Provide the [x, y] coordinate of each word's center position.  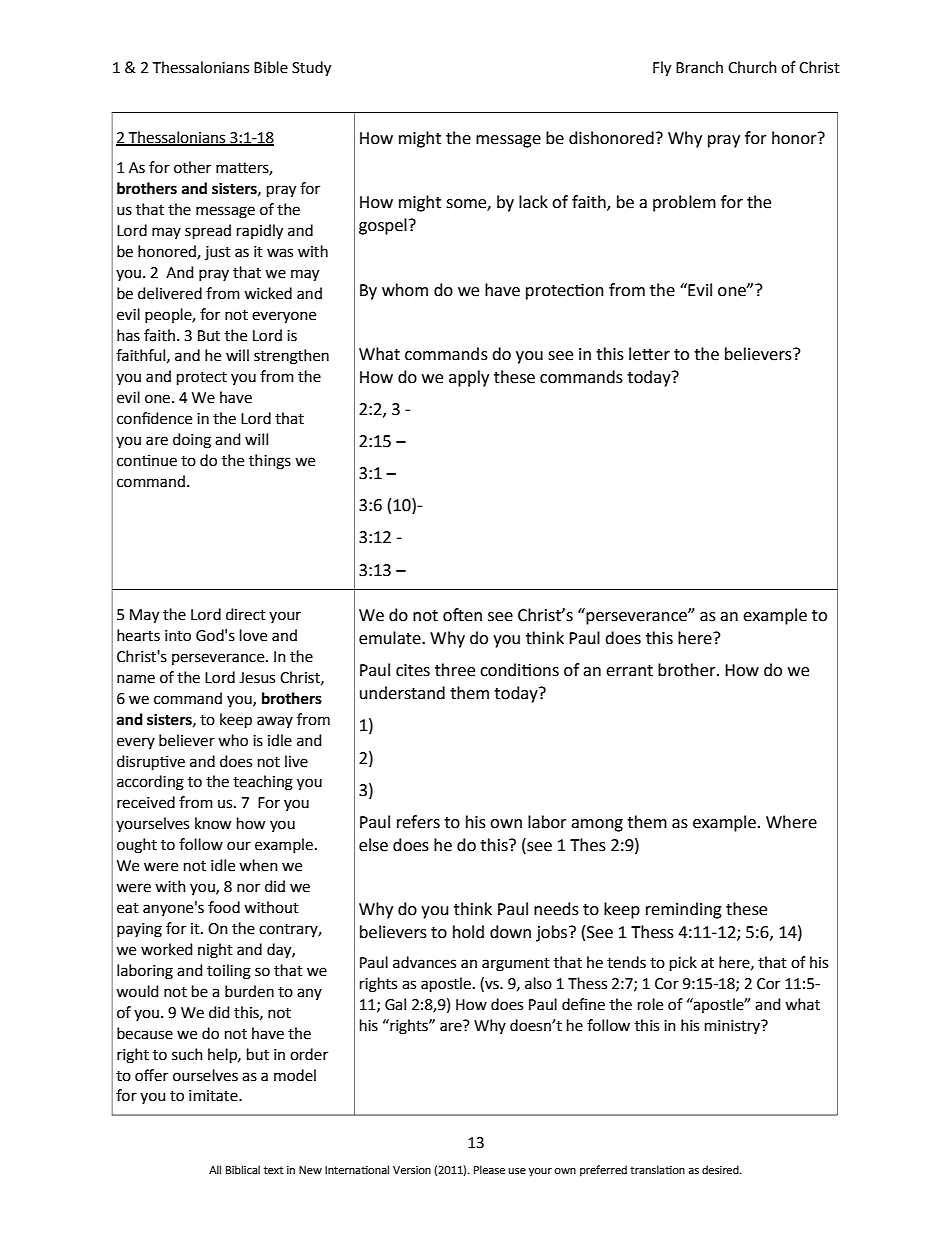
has [128, 335]
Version [412, 1170]
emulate [391, 638]
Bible [271, 67]
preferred [603, 1171]
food [224, 907]
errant [629, 671]
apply [469, 378]
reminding [684, 910]
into [178, 636]
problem [684, 203]
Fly [662, 69]
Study [311, 69]
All [215, 1169]
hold [468, 932]
